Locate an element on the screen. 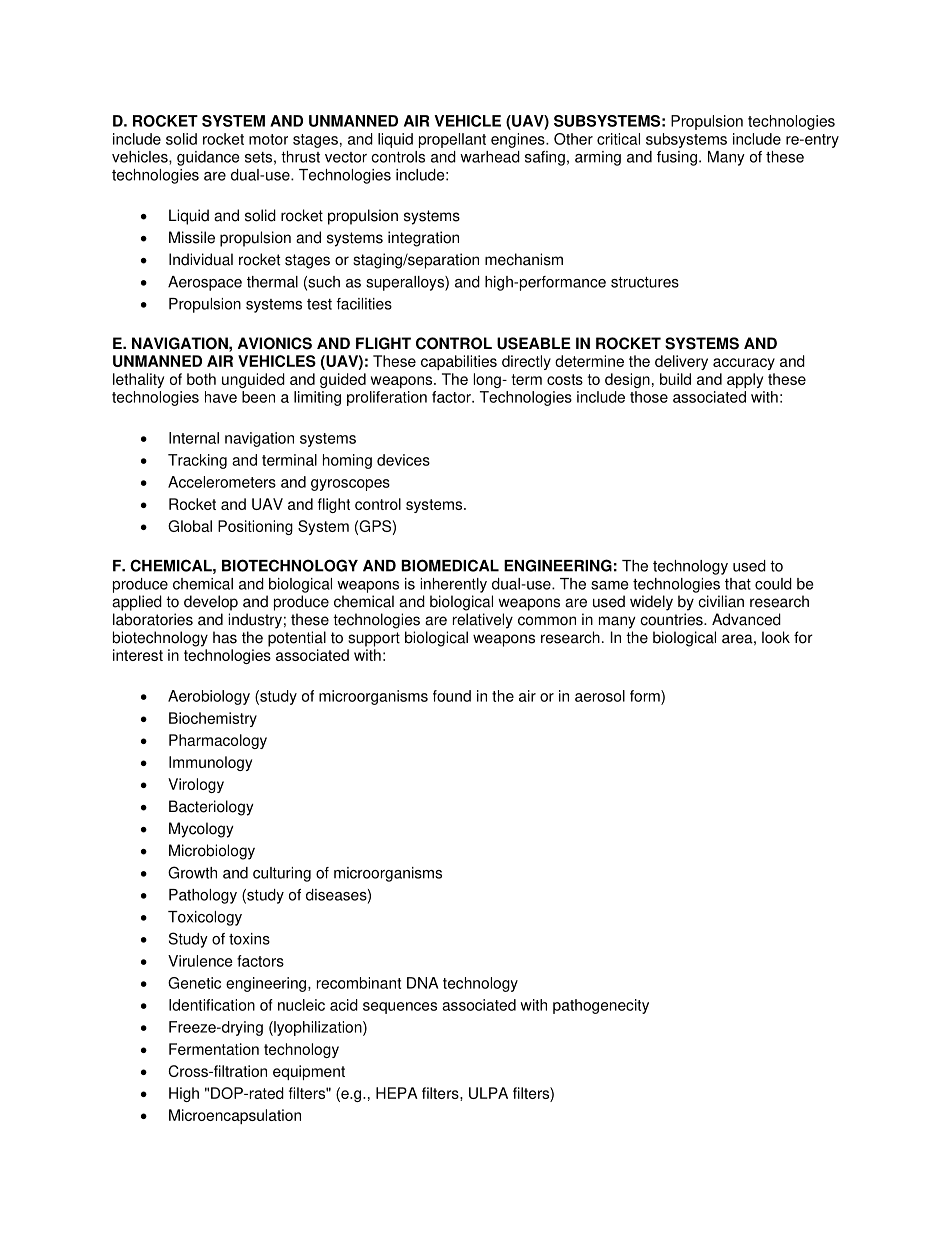 This screenshot has width=952, height=1233. aerosol is located at coordinates (600, 696).
